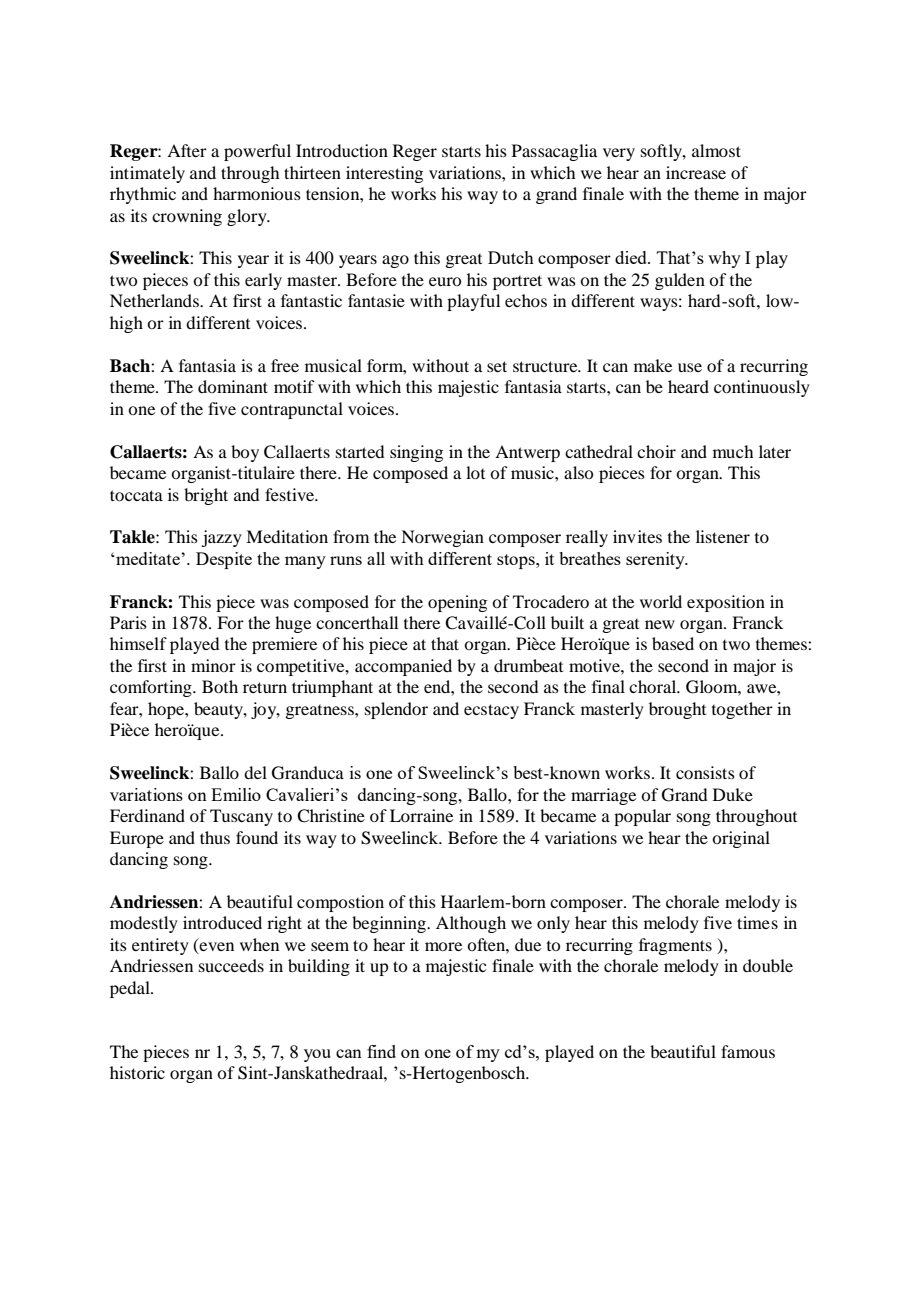 The image size is (924, 1308). I want to click on interesting, so click(384, 174).
